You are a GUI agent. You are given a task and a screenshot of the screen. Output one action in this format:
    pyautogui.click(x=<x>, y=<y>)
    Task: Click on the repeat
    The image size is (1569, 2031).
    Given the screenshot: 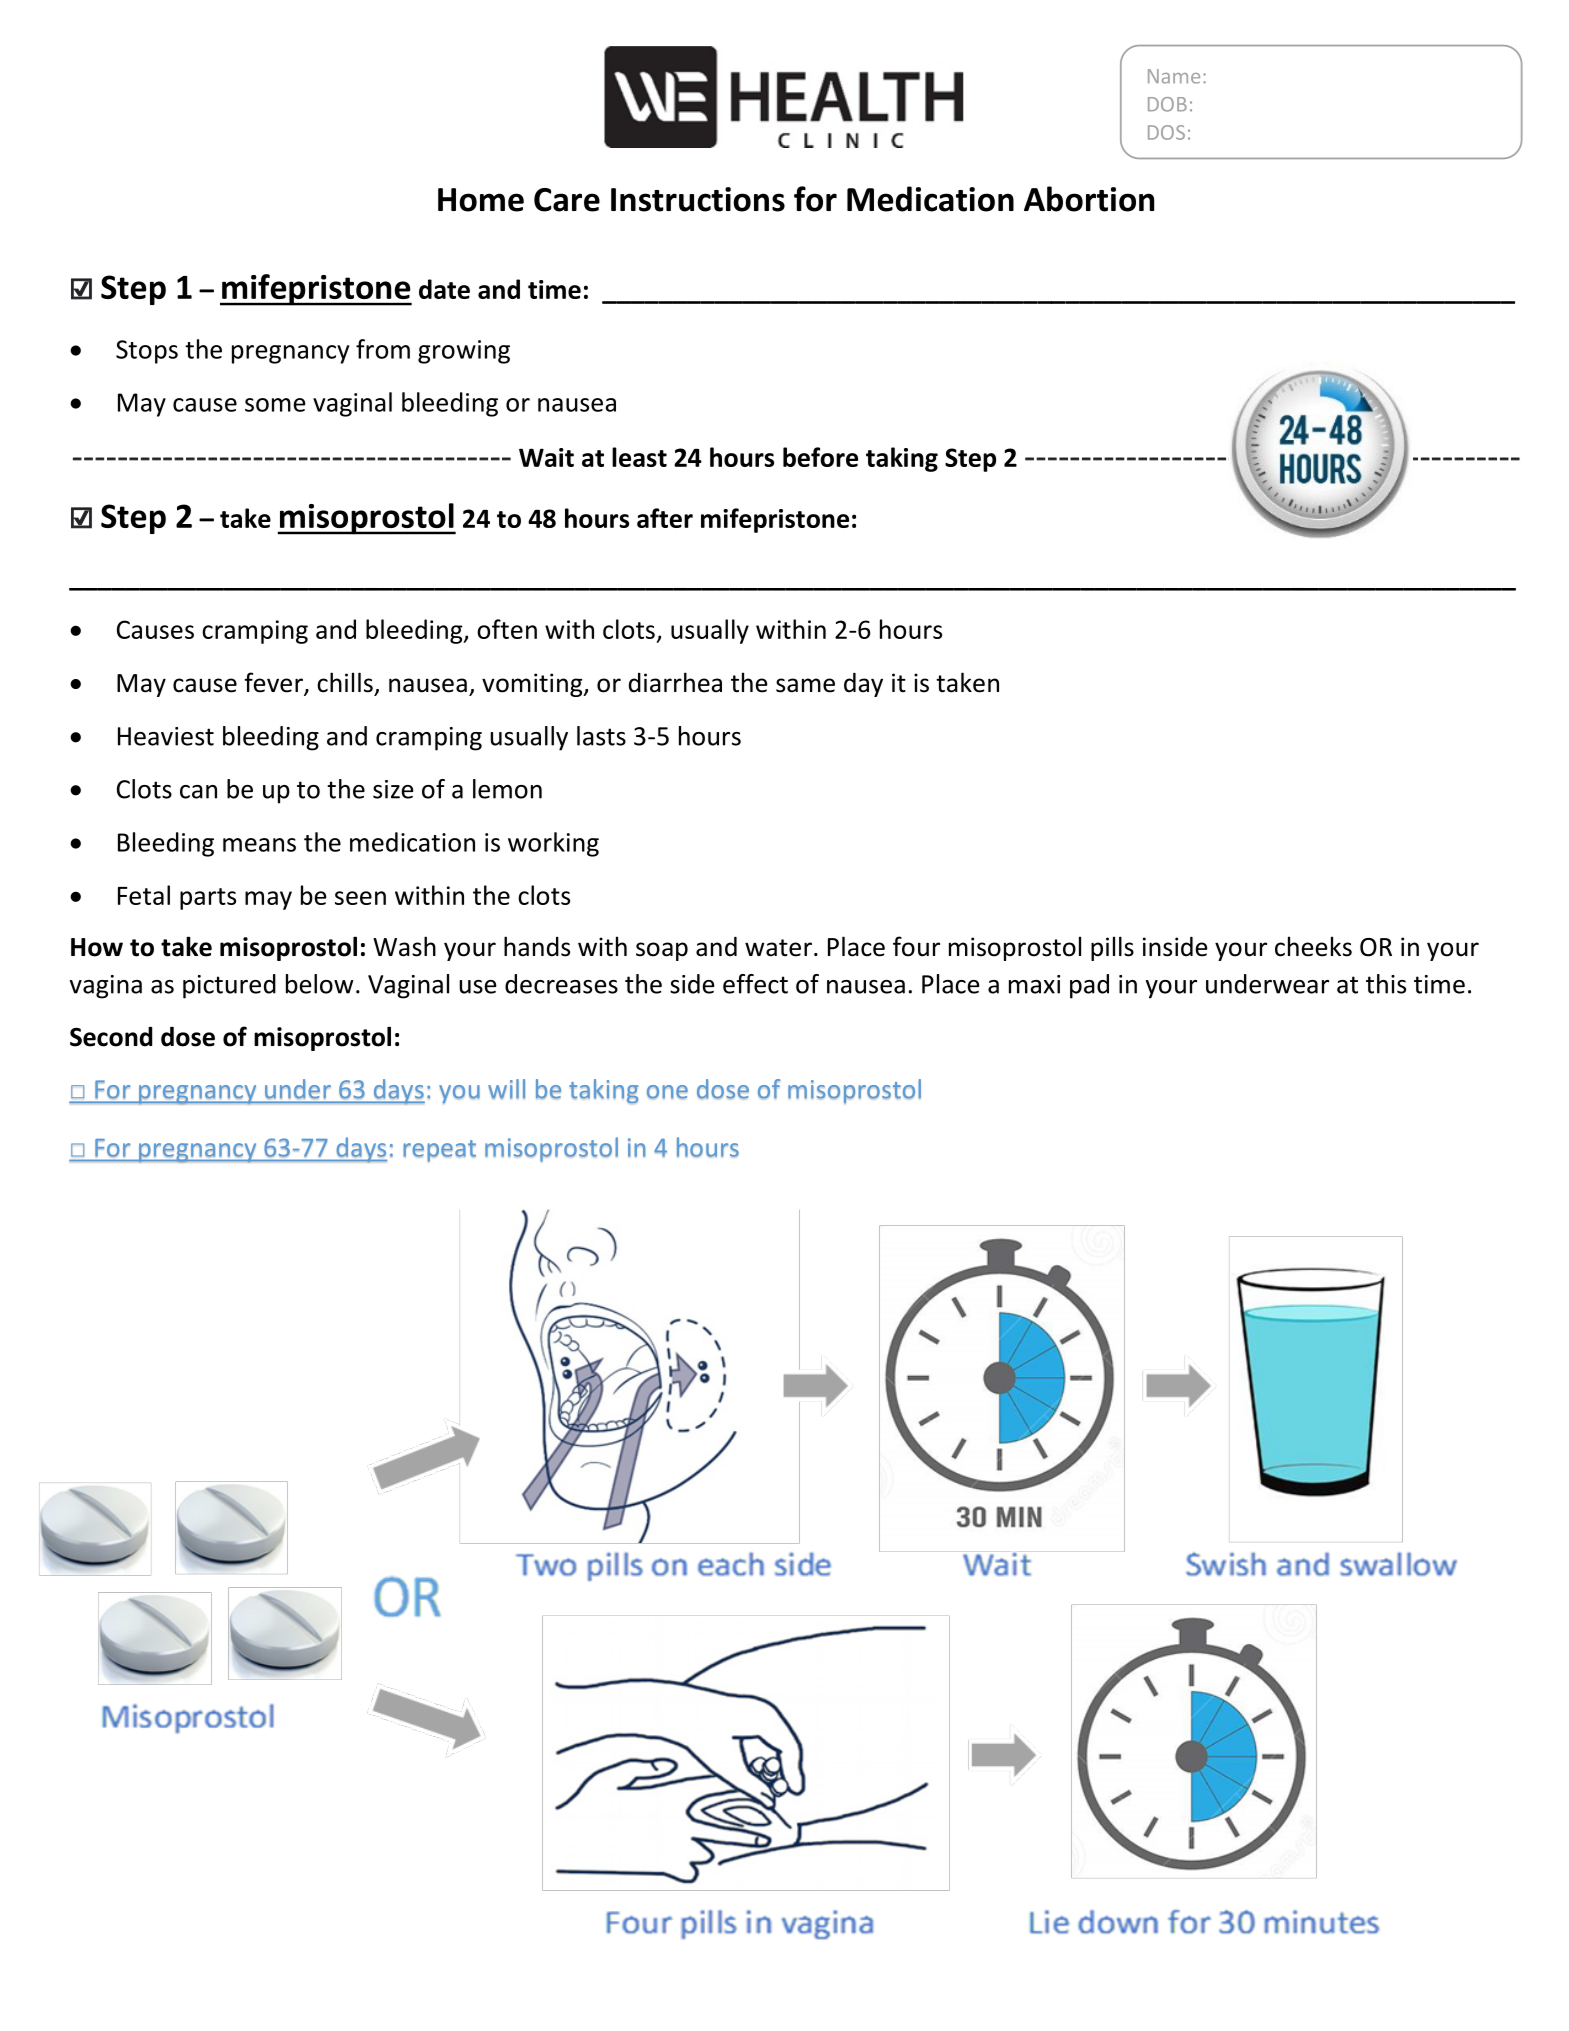 What is the action you would take?
    pyautogui.click(x=439, y=1151)
